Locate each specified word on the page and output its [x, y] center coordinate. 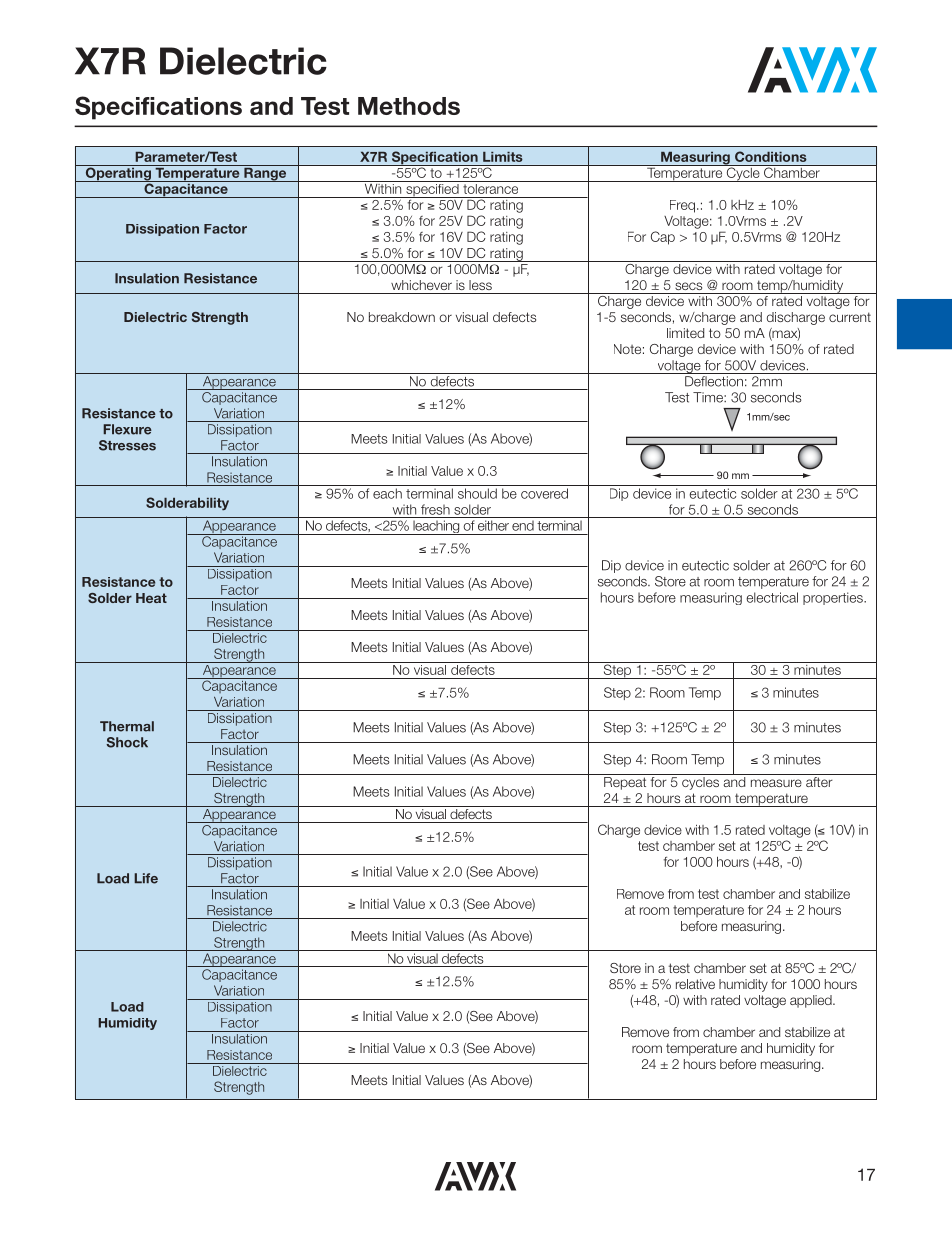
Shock [127, 742]
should [477, 493]
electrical [772, 597]
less [480, 285]
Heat [151, 598]
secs [688, 286]
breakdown [402, 317]
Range [265, 173]
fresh [435, 509]
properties [834, 598]
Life [146, 878]
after [819, 782]
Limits [503, 157]
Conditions [771, 156]
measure [776, 783]
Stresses [127, 445]
